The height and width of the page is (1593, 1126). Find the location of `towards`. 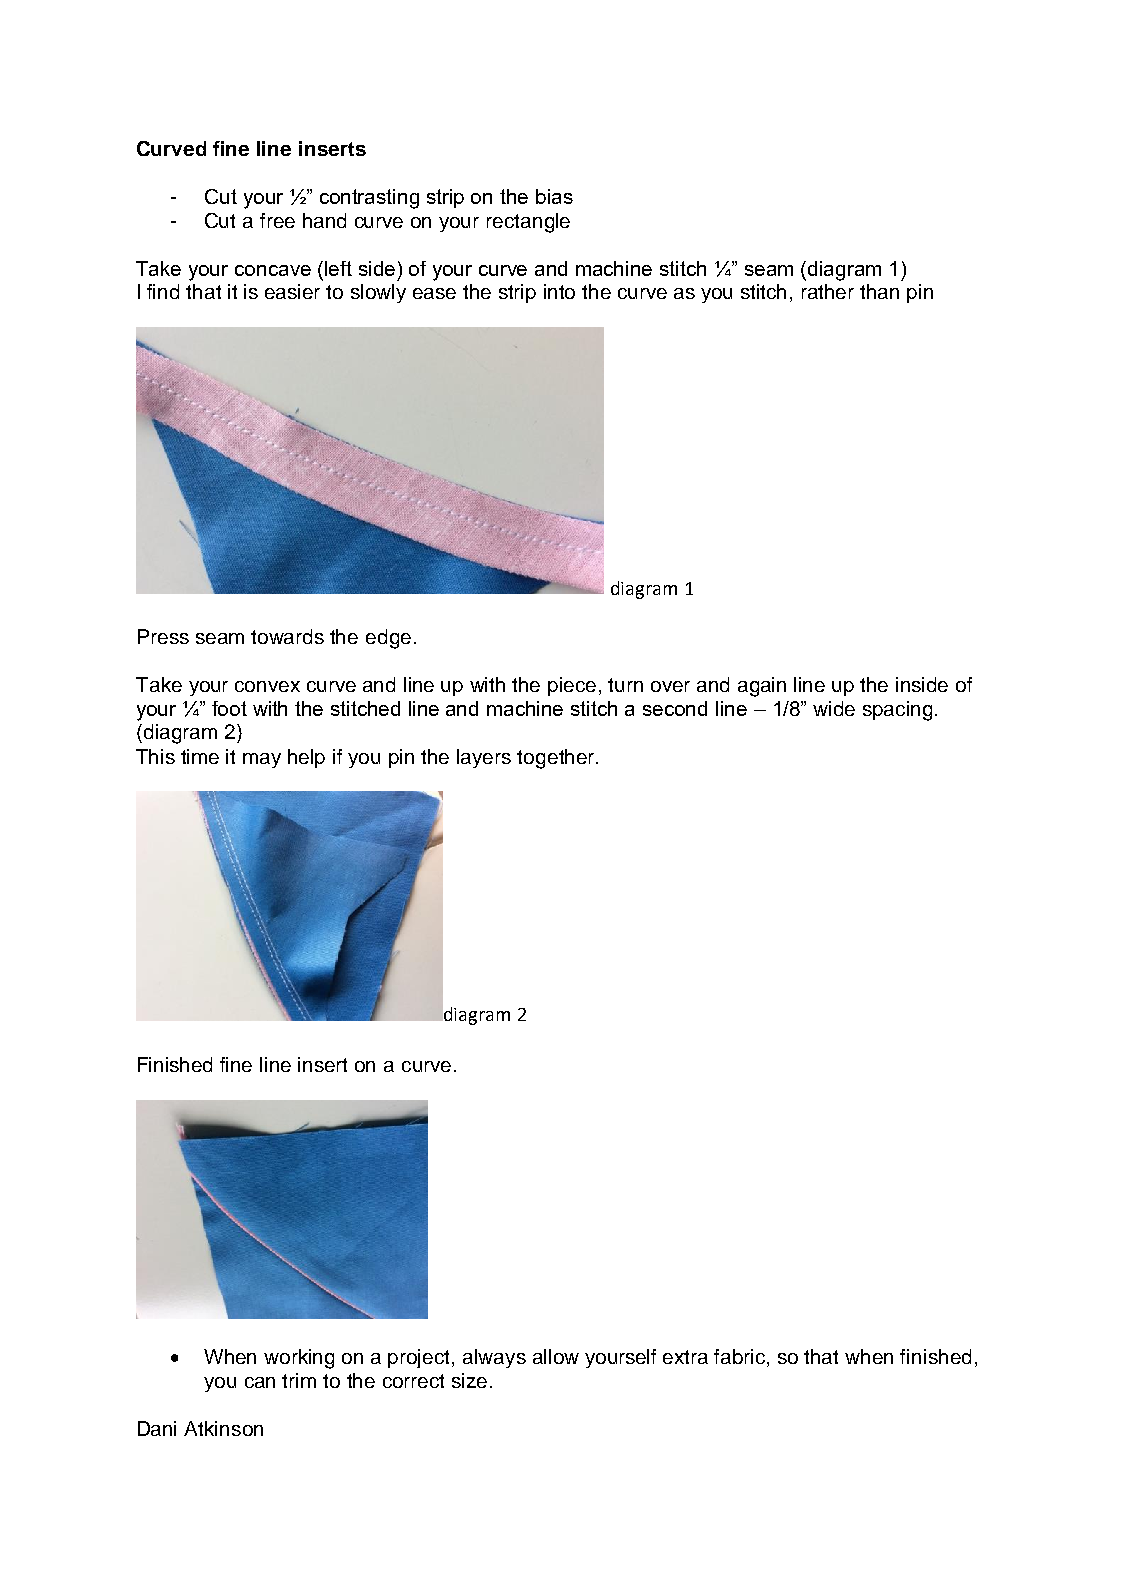

towards is located at coordinates (287, 636).
